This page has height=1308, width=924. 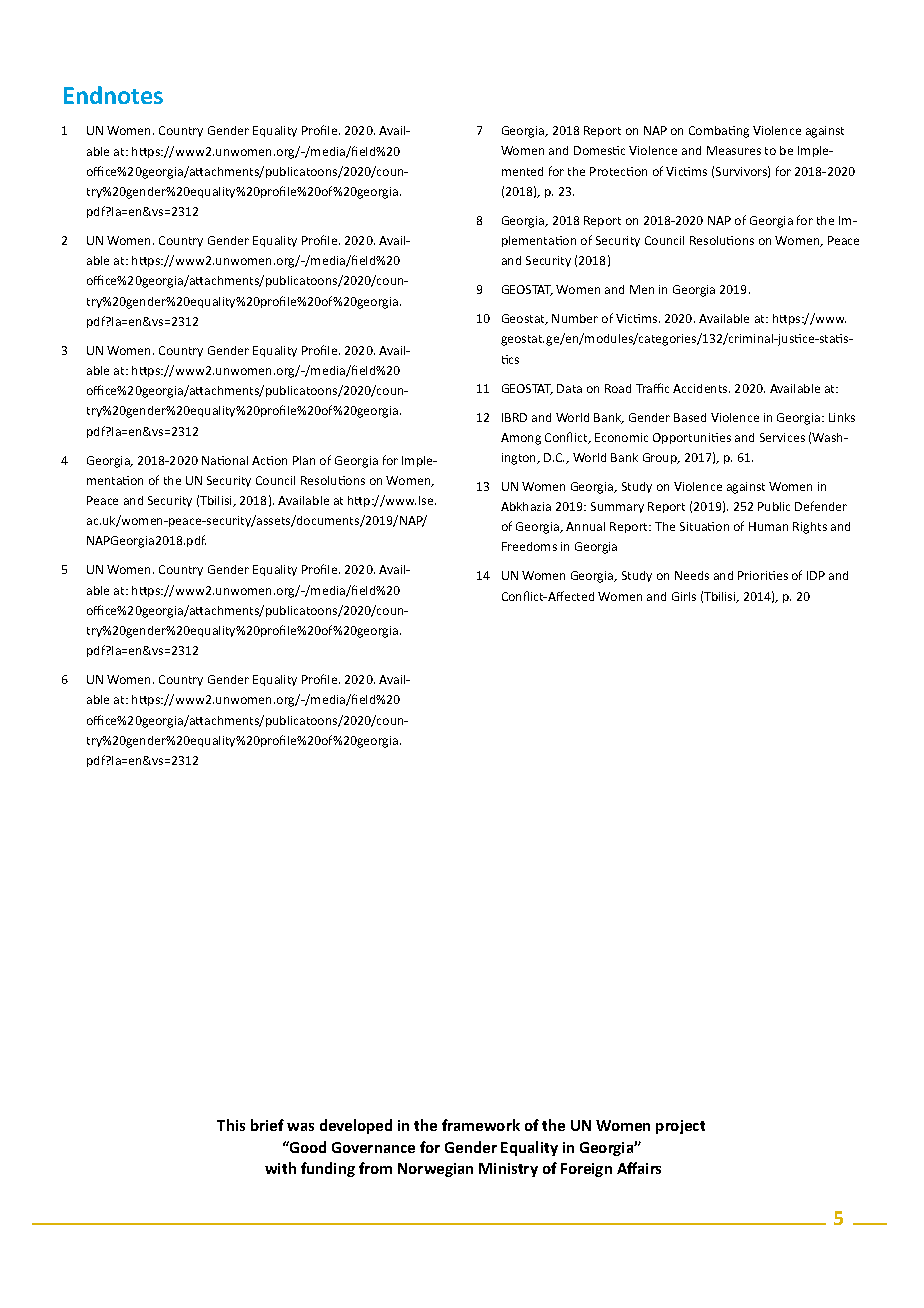 What do you see at coordinates (113, 95) in the page?
I see `Endnotes` at bounding box center [113, 95].
